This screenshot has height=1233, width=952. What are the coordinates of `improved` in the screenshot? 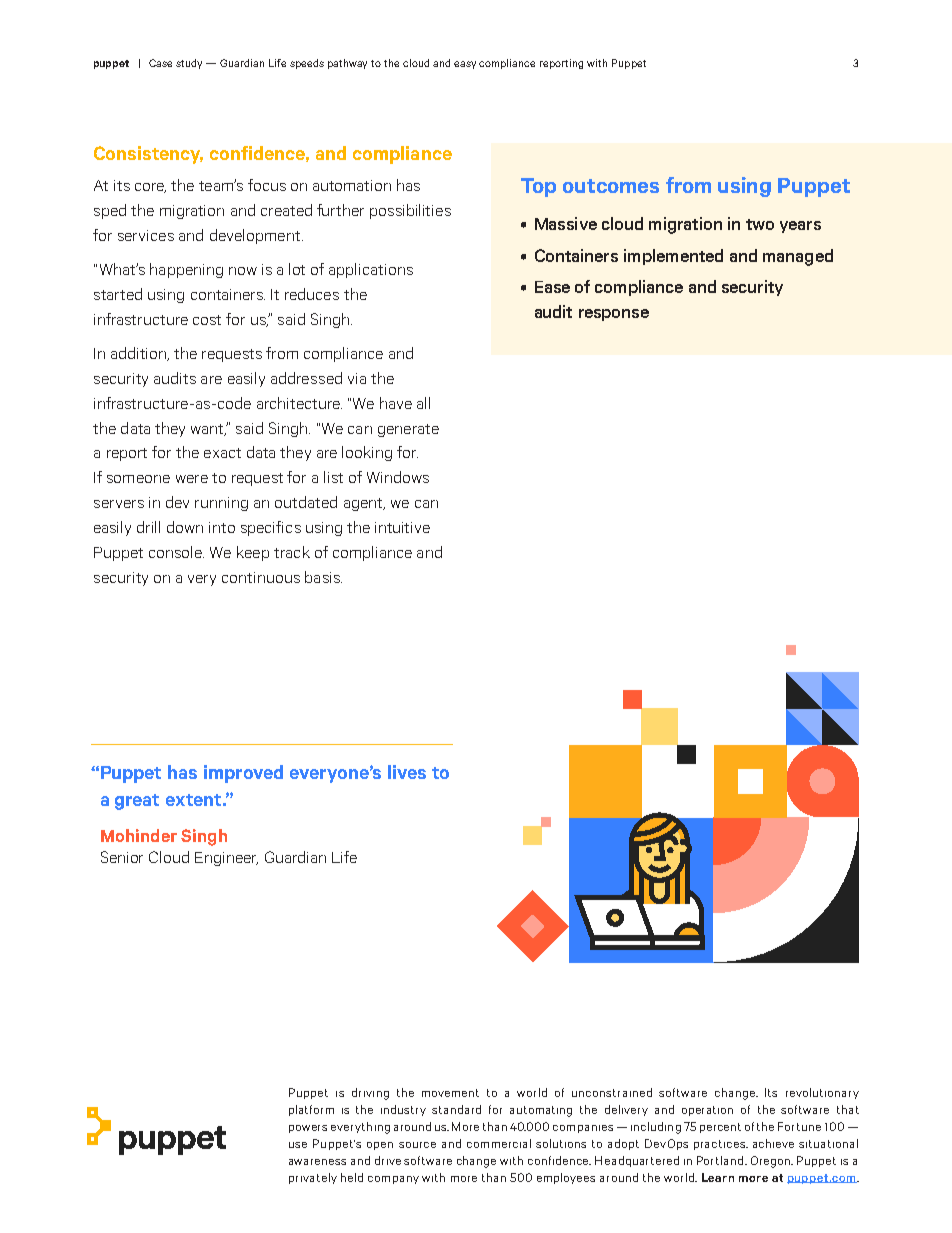 It's located at (243, 774).
